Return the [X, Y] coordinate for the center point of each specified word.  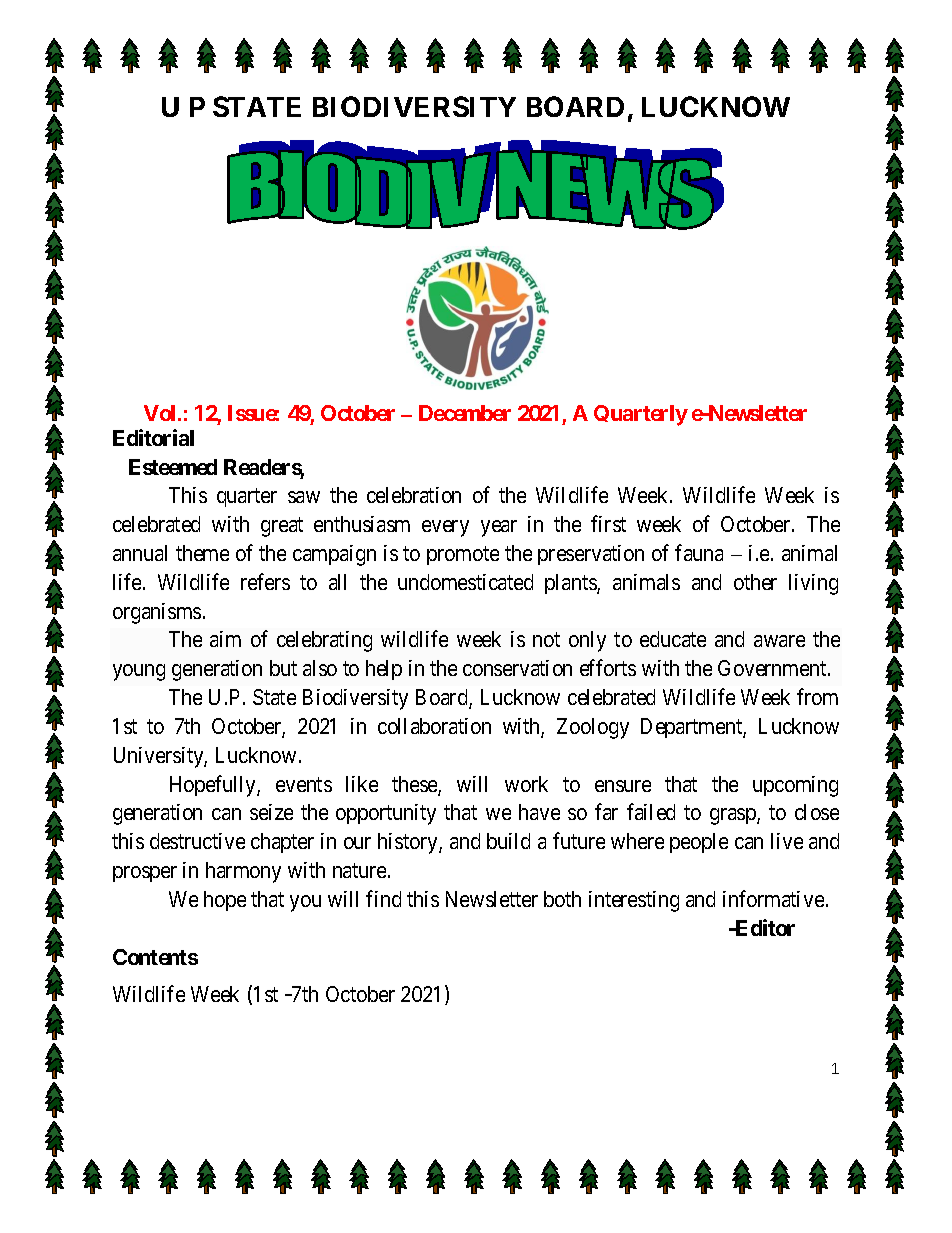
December [465, 413]
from [817, 696]
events [304, 784]
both [562, 899]
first [608, 523]
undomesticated [465, 582]
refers [265, 581]
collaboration [434, 726]
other [755, 582]
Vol [161, 413]
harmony [243, 872]
